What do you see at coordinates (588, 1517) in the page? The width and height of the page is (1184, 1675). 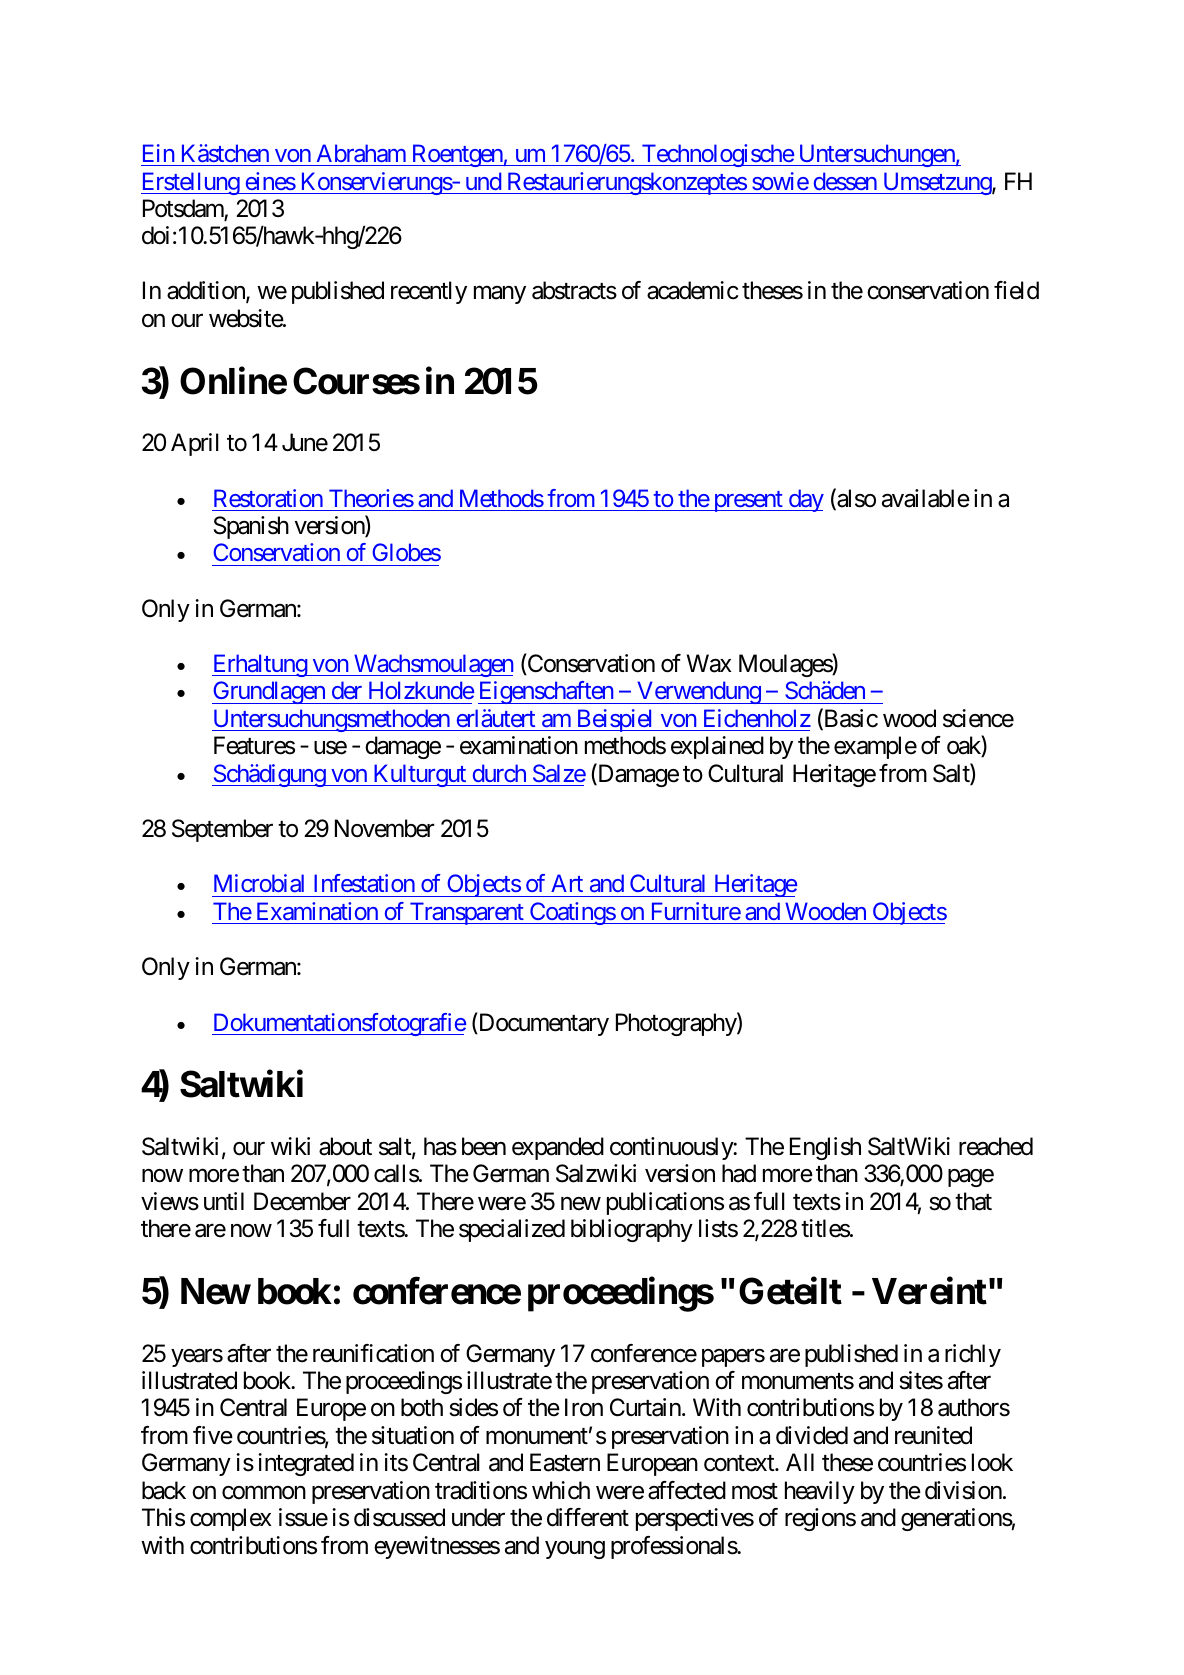 I see `different` at bounding box center [588, 1517].
